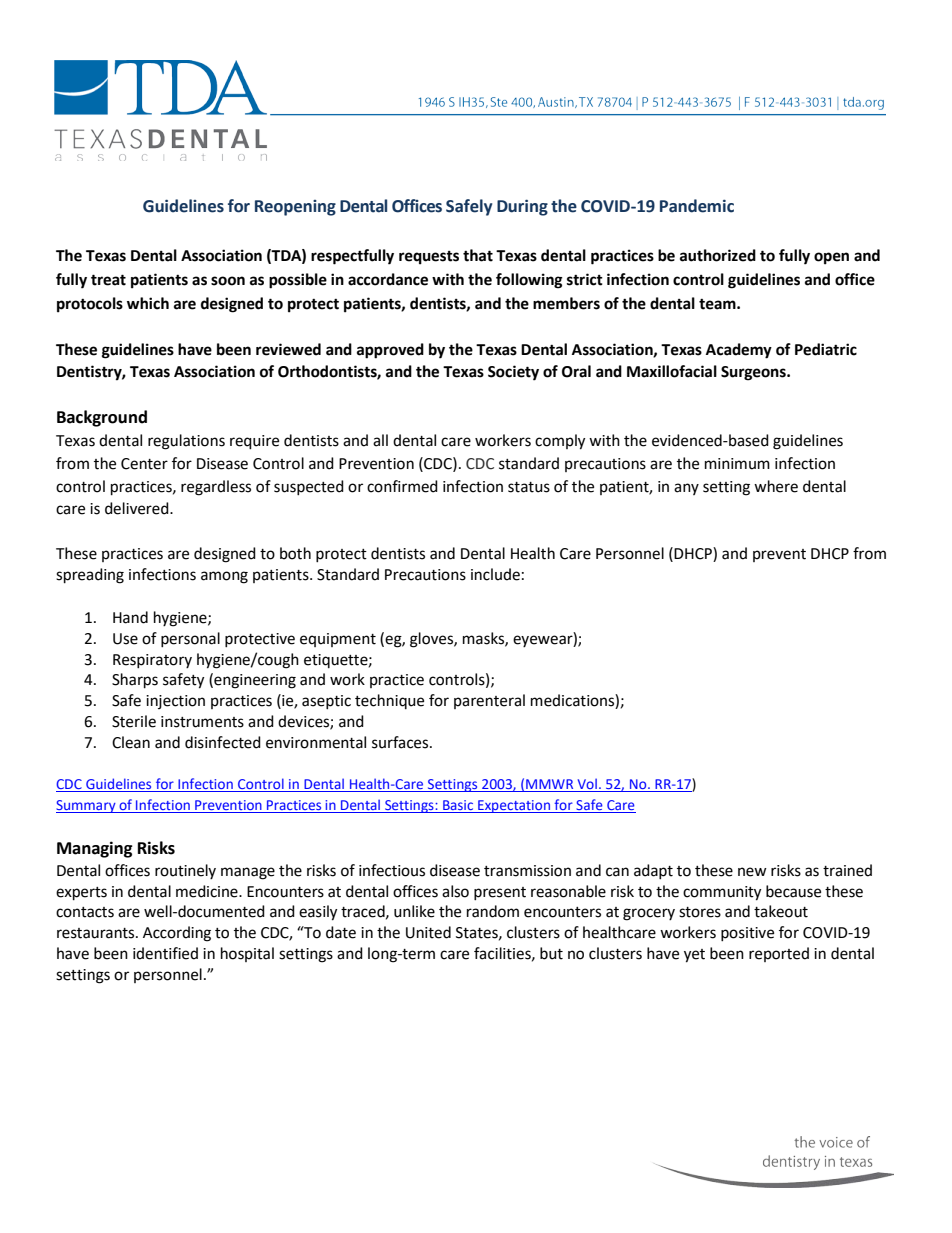 The image size is (952, 1233). What do you see at coordinates (776, 486) in the image?
I see `where` at bounding box center [776, 486].
